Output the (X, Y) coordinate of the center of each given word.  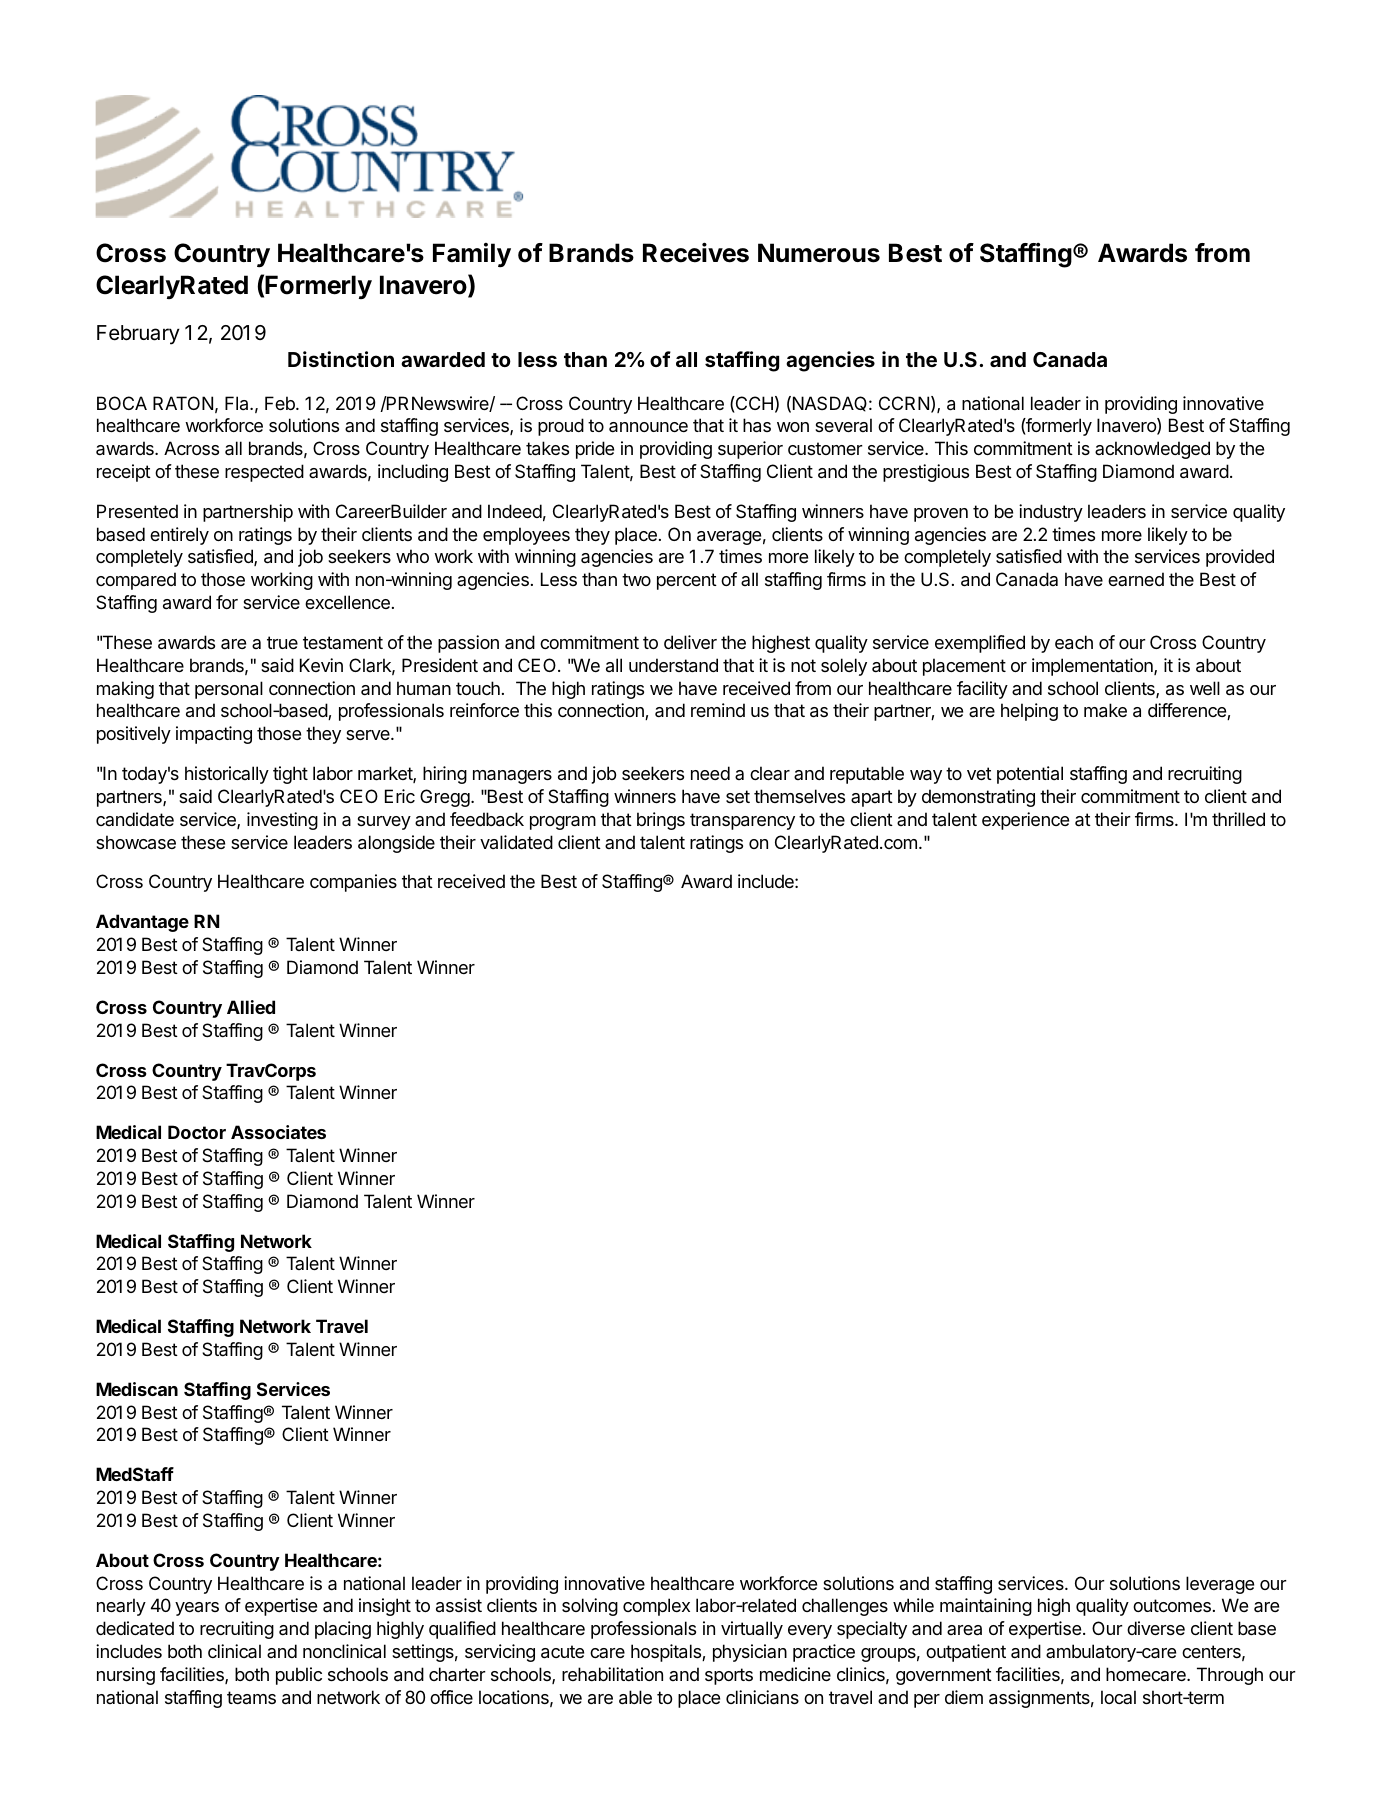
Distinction (341, 359)
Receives (696, 252)
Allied (251, 1007)
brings (661, 821)
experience (1025, 821)
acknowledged (1152, 450)
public (299, 1676)
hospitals (667, 1653)
